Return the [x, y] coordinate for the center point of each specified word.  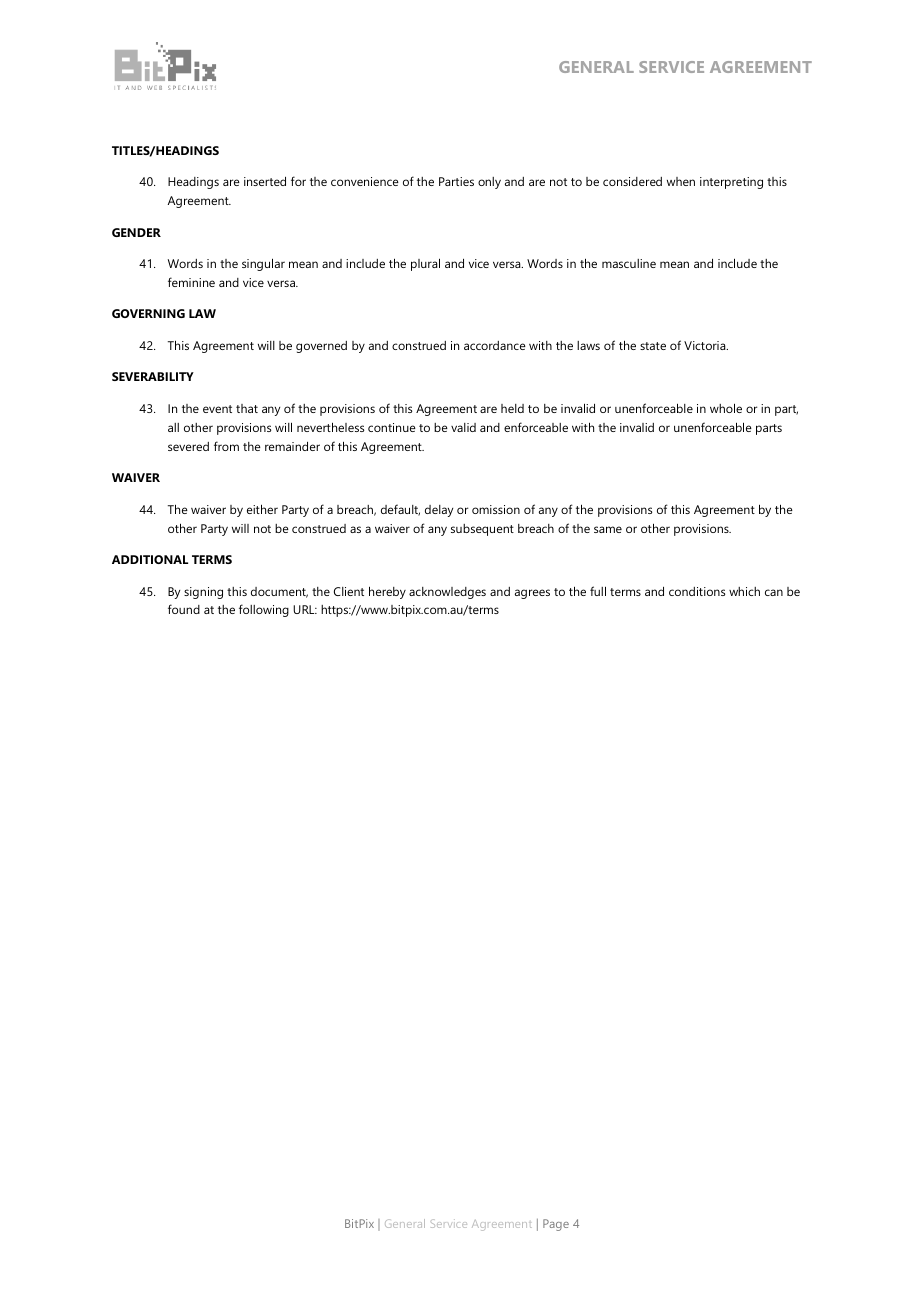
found [184, 609]
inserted [265, 181]
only [489, 183]
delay [439, 511]
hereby [387, 592]
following [264, 610]
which [744, 591]
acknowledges [447, 593]
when [681, 181]
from [226, 446]
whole [726, 408]
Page [556, 1225]
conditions [697, 591]
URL [305, 609]
